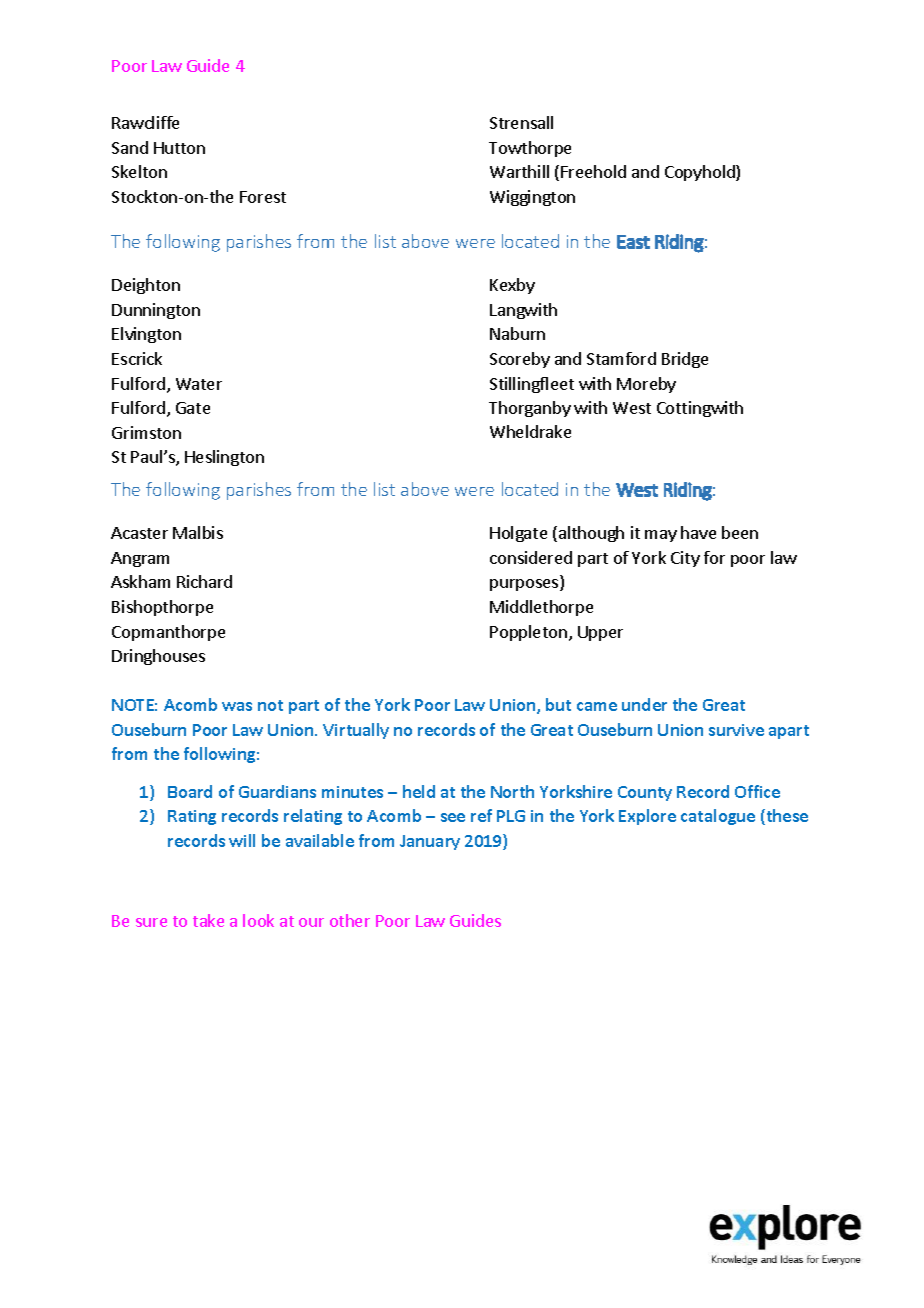 This screenshot has width=924, height=1308. Describe the element at coordinates (204, 581) in the screenshot. I see `Richard` at that location.
